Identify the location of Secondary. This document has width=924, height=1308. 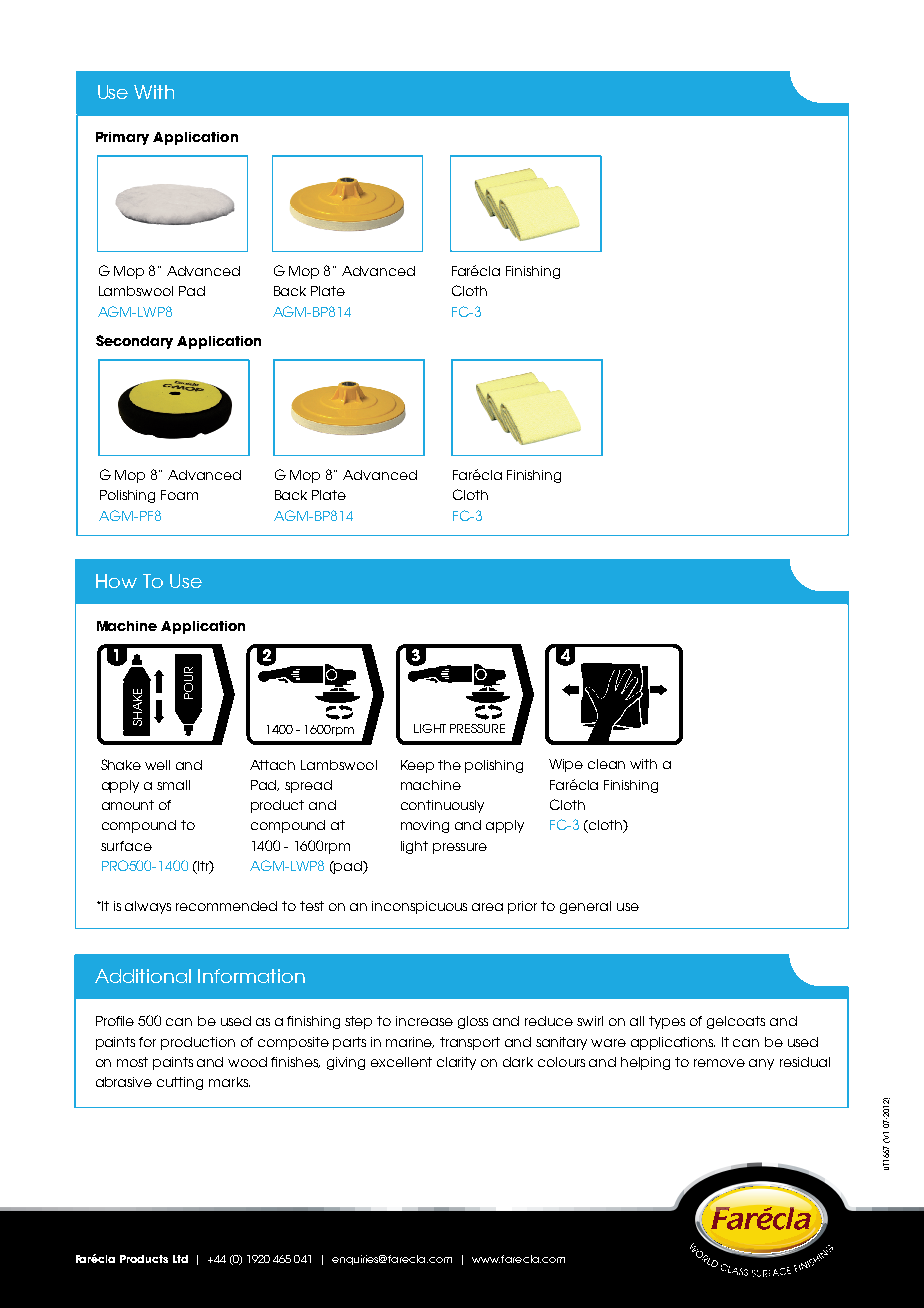
(134, 342).
